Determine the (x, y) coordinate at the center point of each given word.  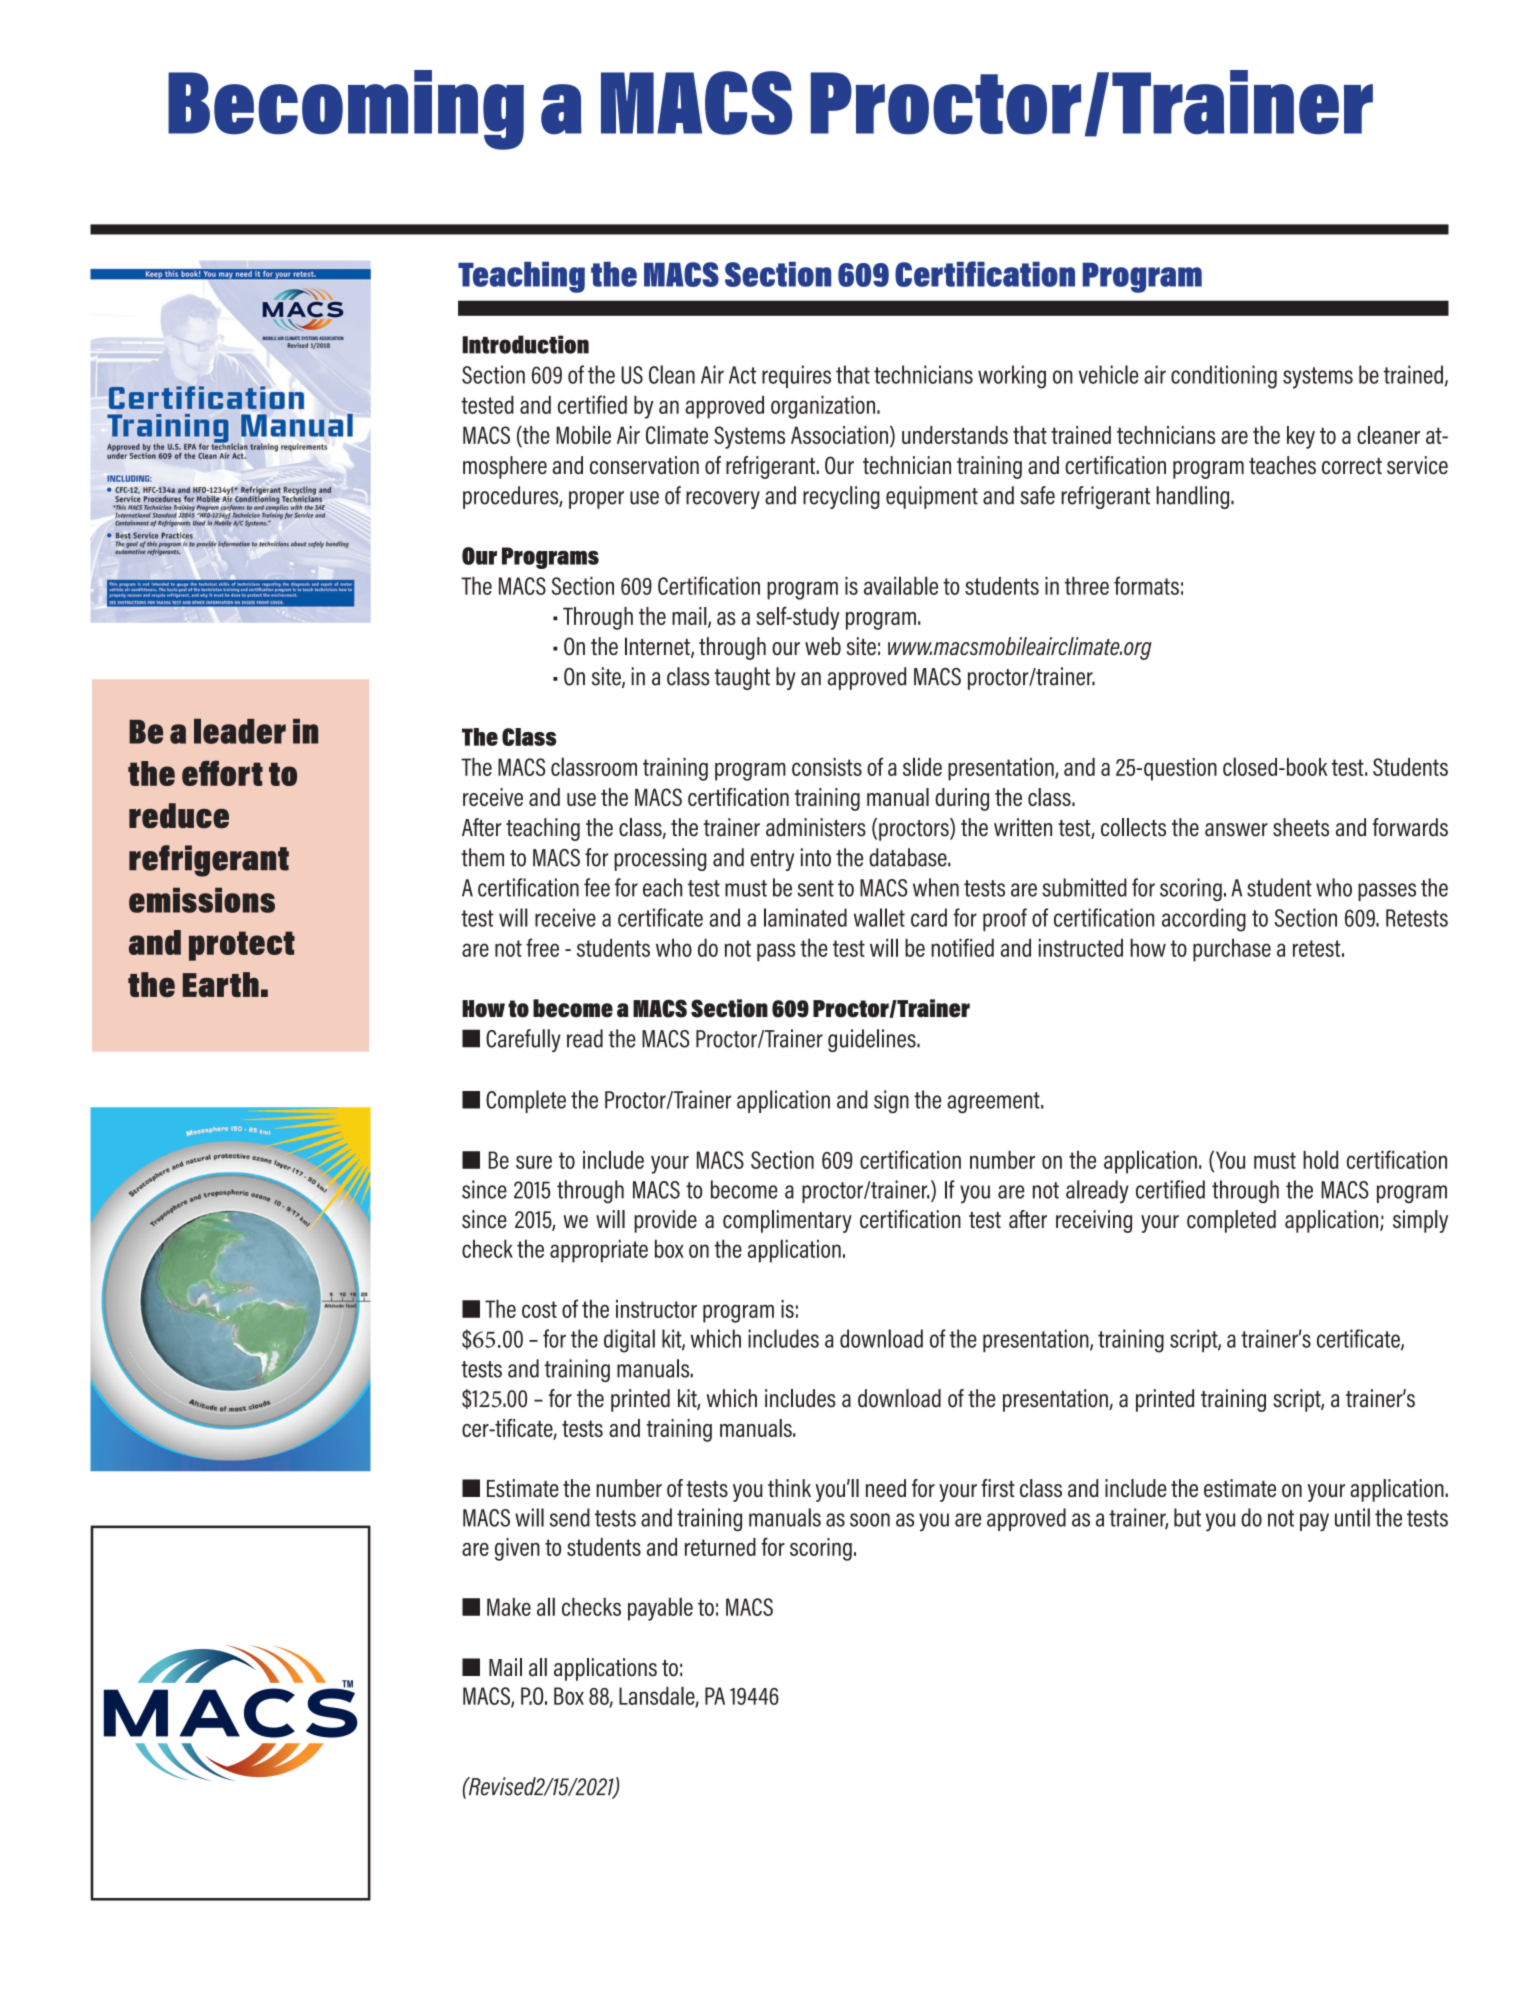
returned (720, 1547)
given (517, 1549)
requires (796, 376)
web (823, 646)
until (1352, 1517)
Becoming (346, 110)
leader (240, 731)
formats (1146, 585)
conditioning (1224, 377)
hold (1320, 1159)
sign (891, 1102)
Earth (221, 984)
